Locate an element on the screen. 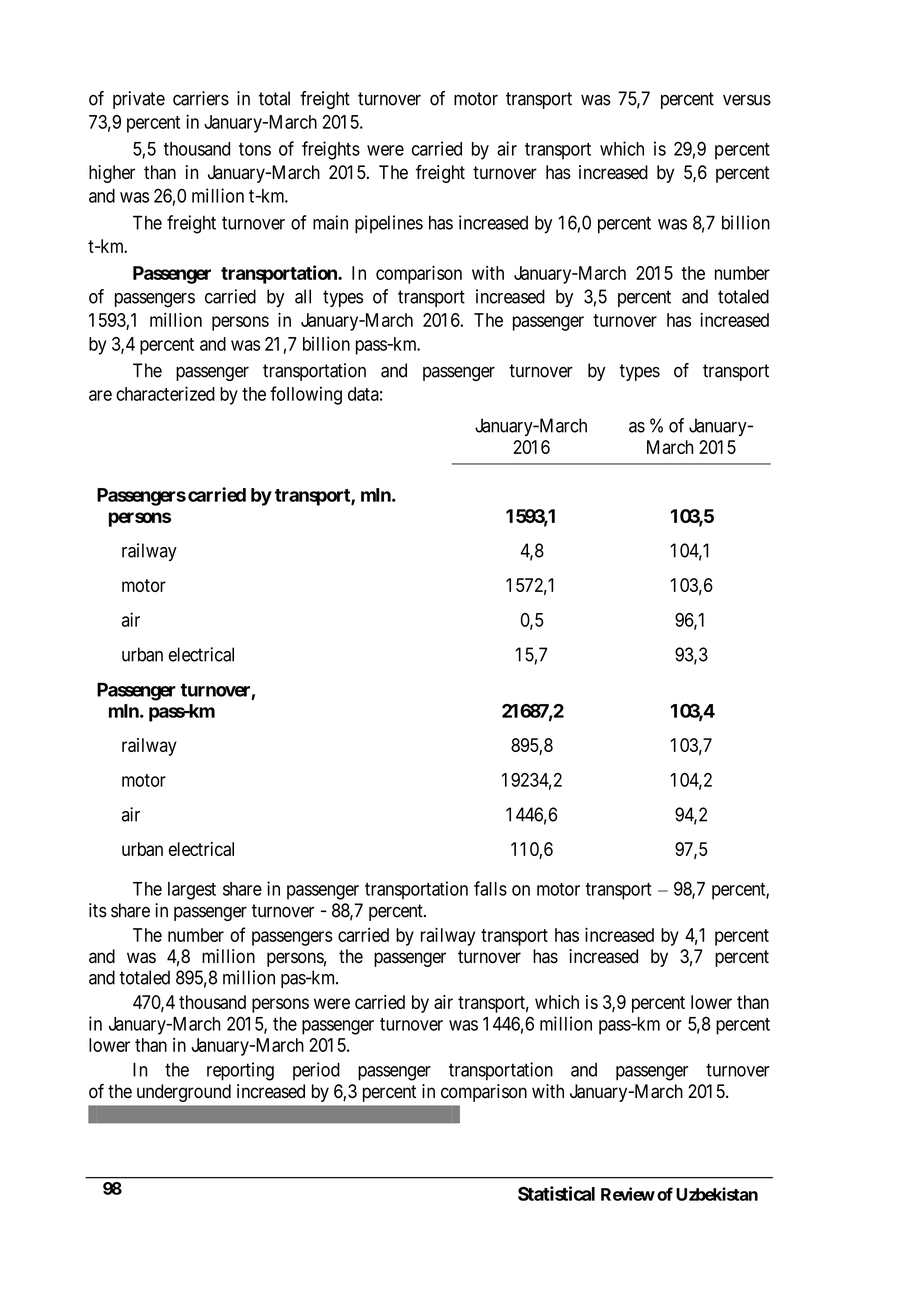  versus is located at coordinates (747, 100).
